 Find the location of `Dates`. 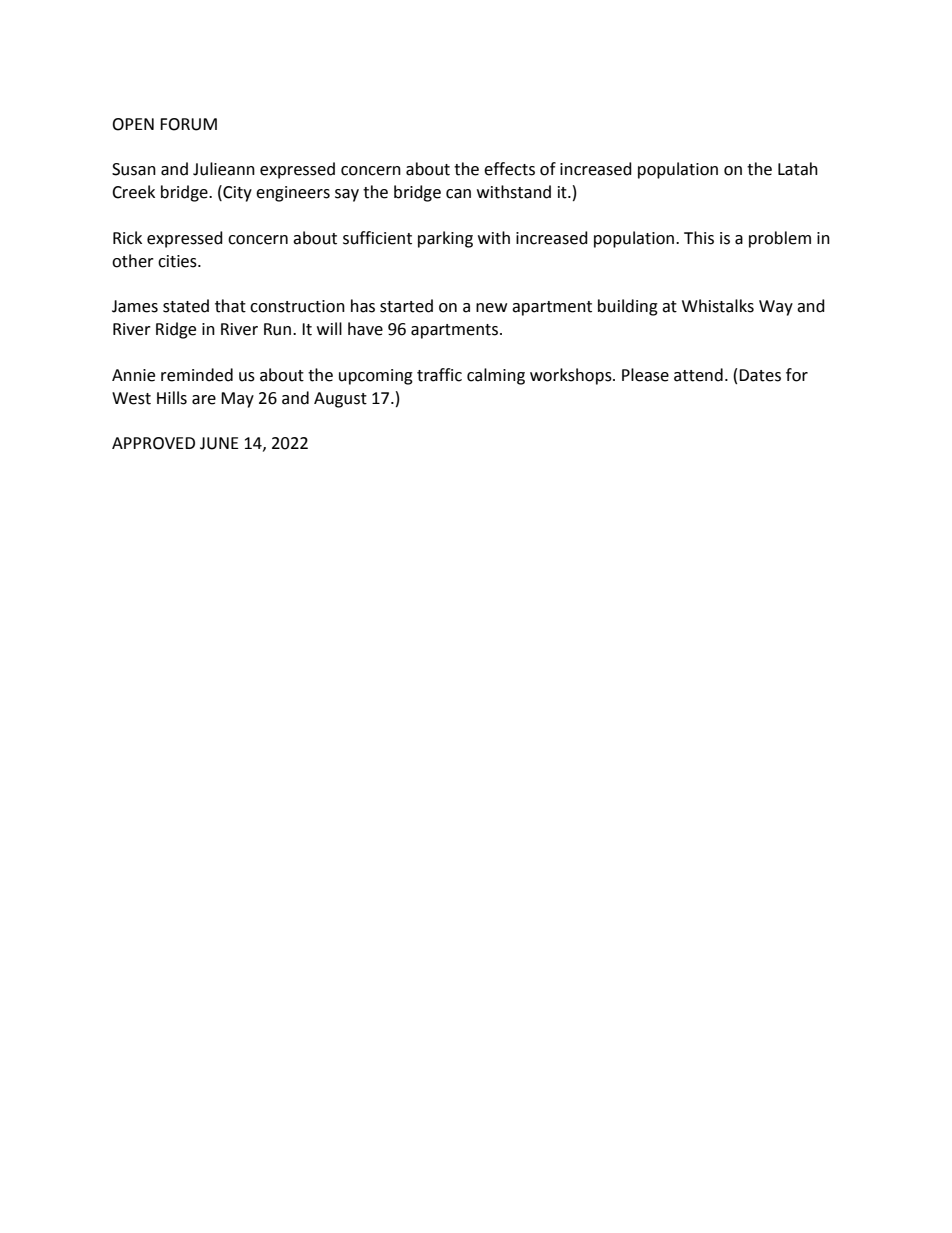

Dates is located at coordinates (760, 375).
